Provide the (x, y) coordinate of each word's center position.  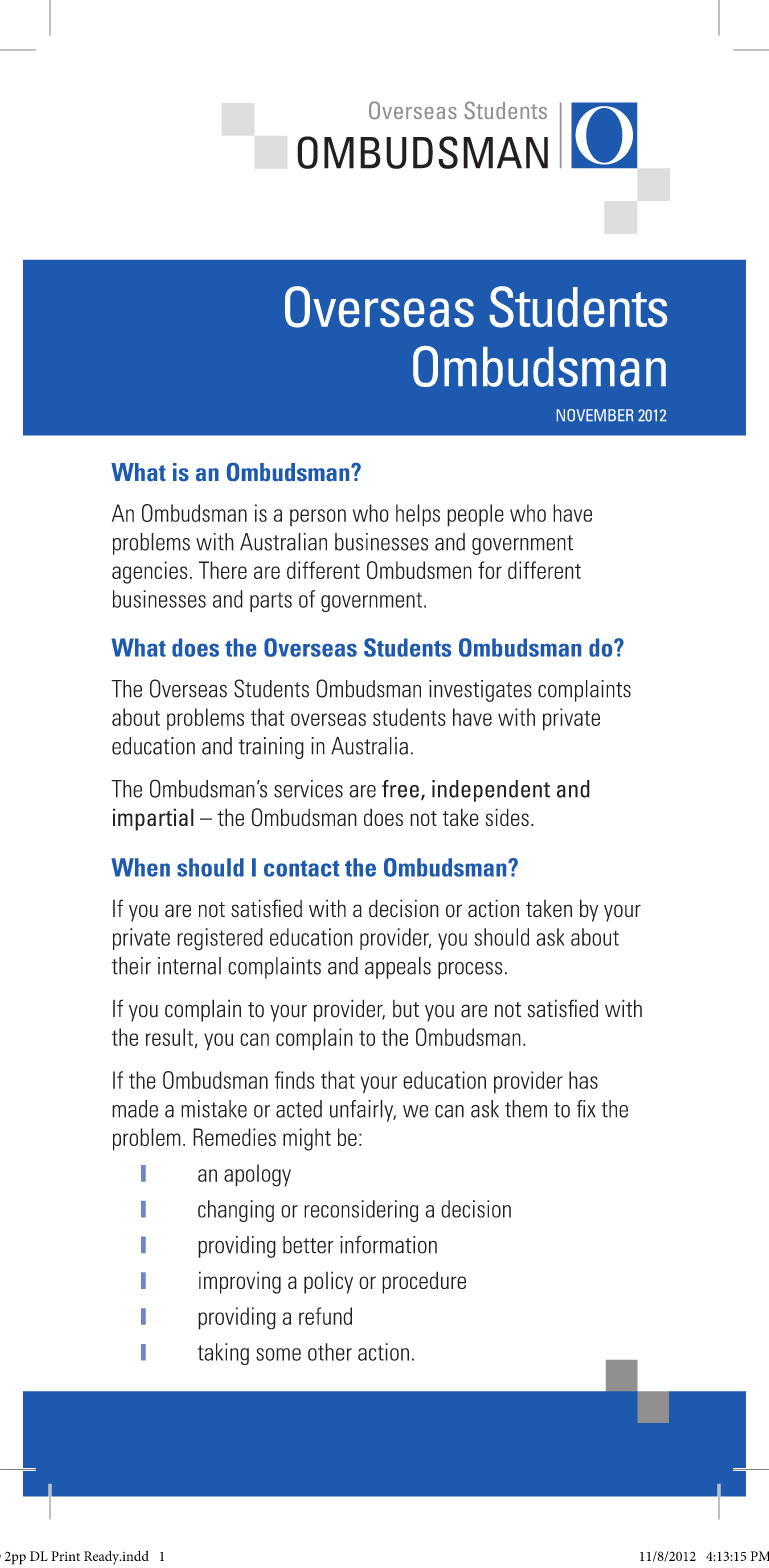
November (595, 415)
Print (65, 1556)
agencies (149, 572)
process (470, 970)
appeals (398, 968)
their (131, 966)
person (318, 517)
